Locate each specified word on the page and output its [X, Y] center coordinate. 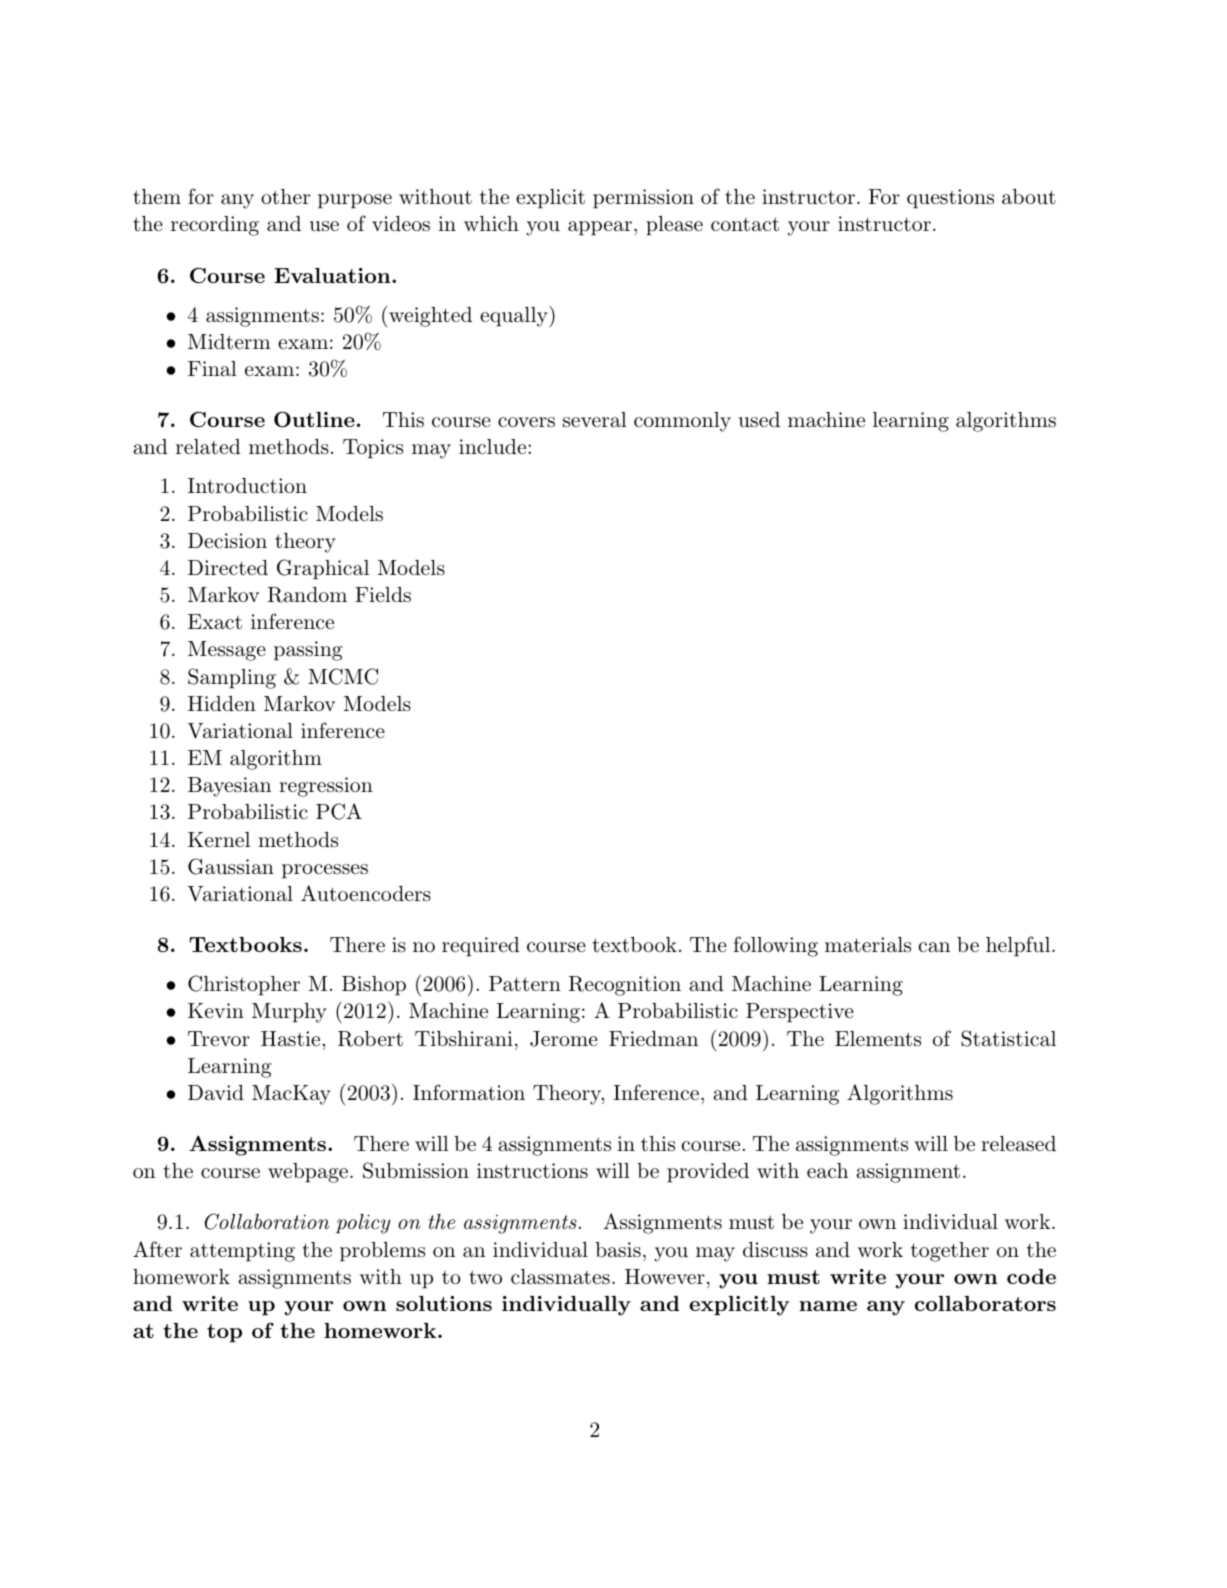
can [934, 947]
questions [950, 199]
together [950, 1252]
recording [215, 226]
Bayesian [229, 787]
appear [600, 228]
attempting [242, 1252]
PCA [339, 811]
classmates [560, 1277]
